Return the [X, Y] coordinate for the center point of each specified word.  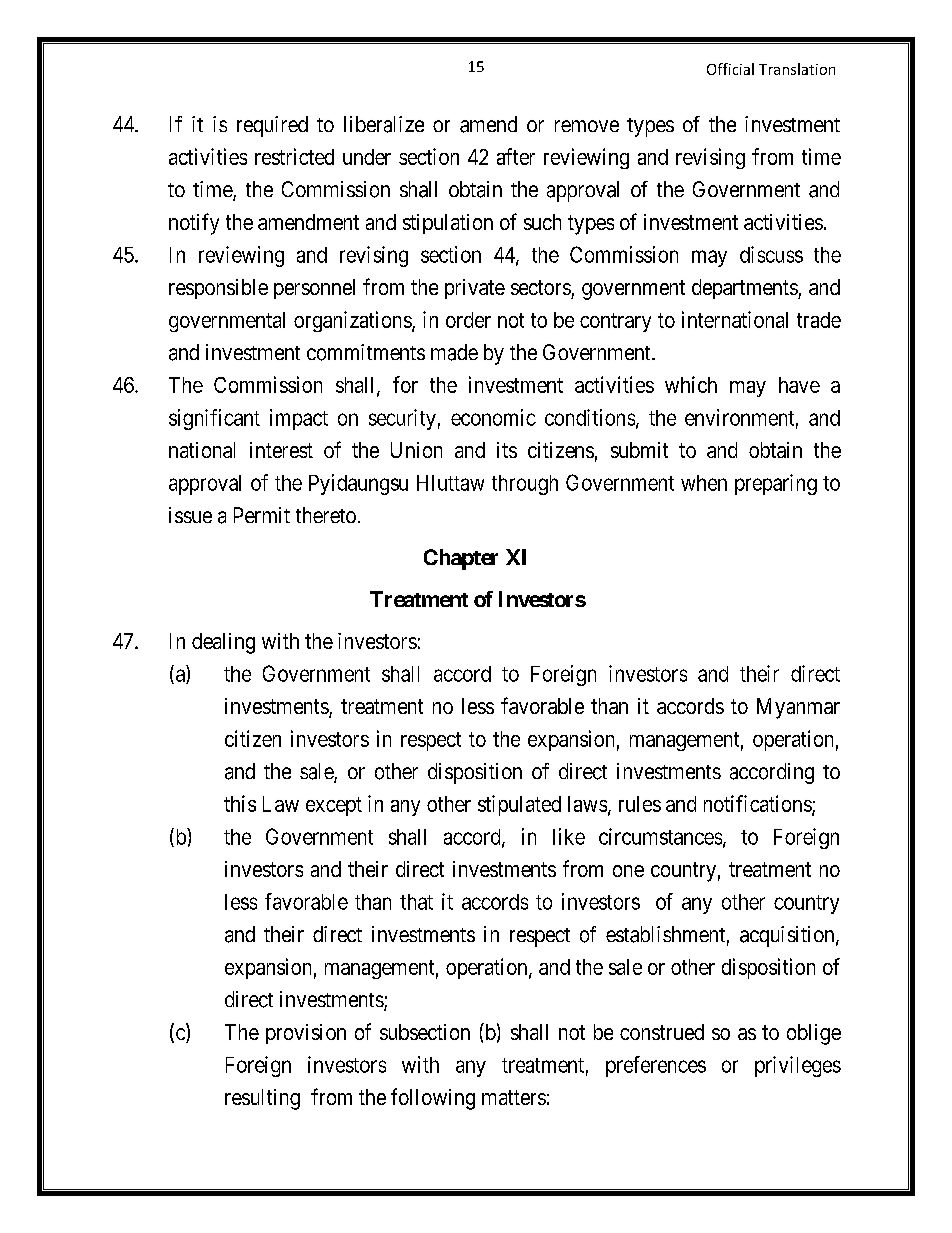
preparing [776, 484]
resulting [262, 1099]
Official [730, 69]
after [516, 156]
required [272, 126]
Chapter [461, 559]
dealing [223, 643]
